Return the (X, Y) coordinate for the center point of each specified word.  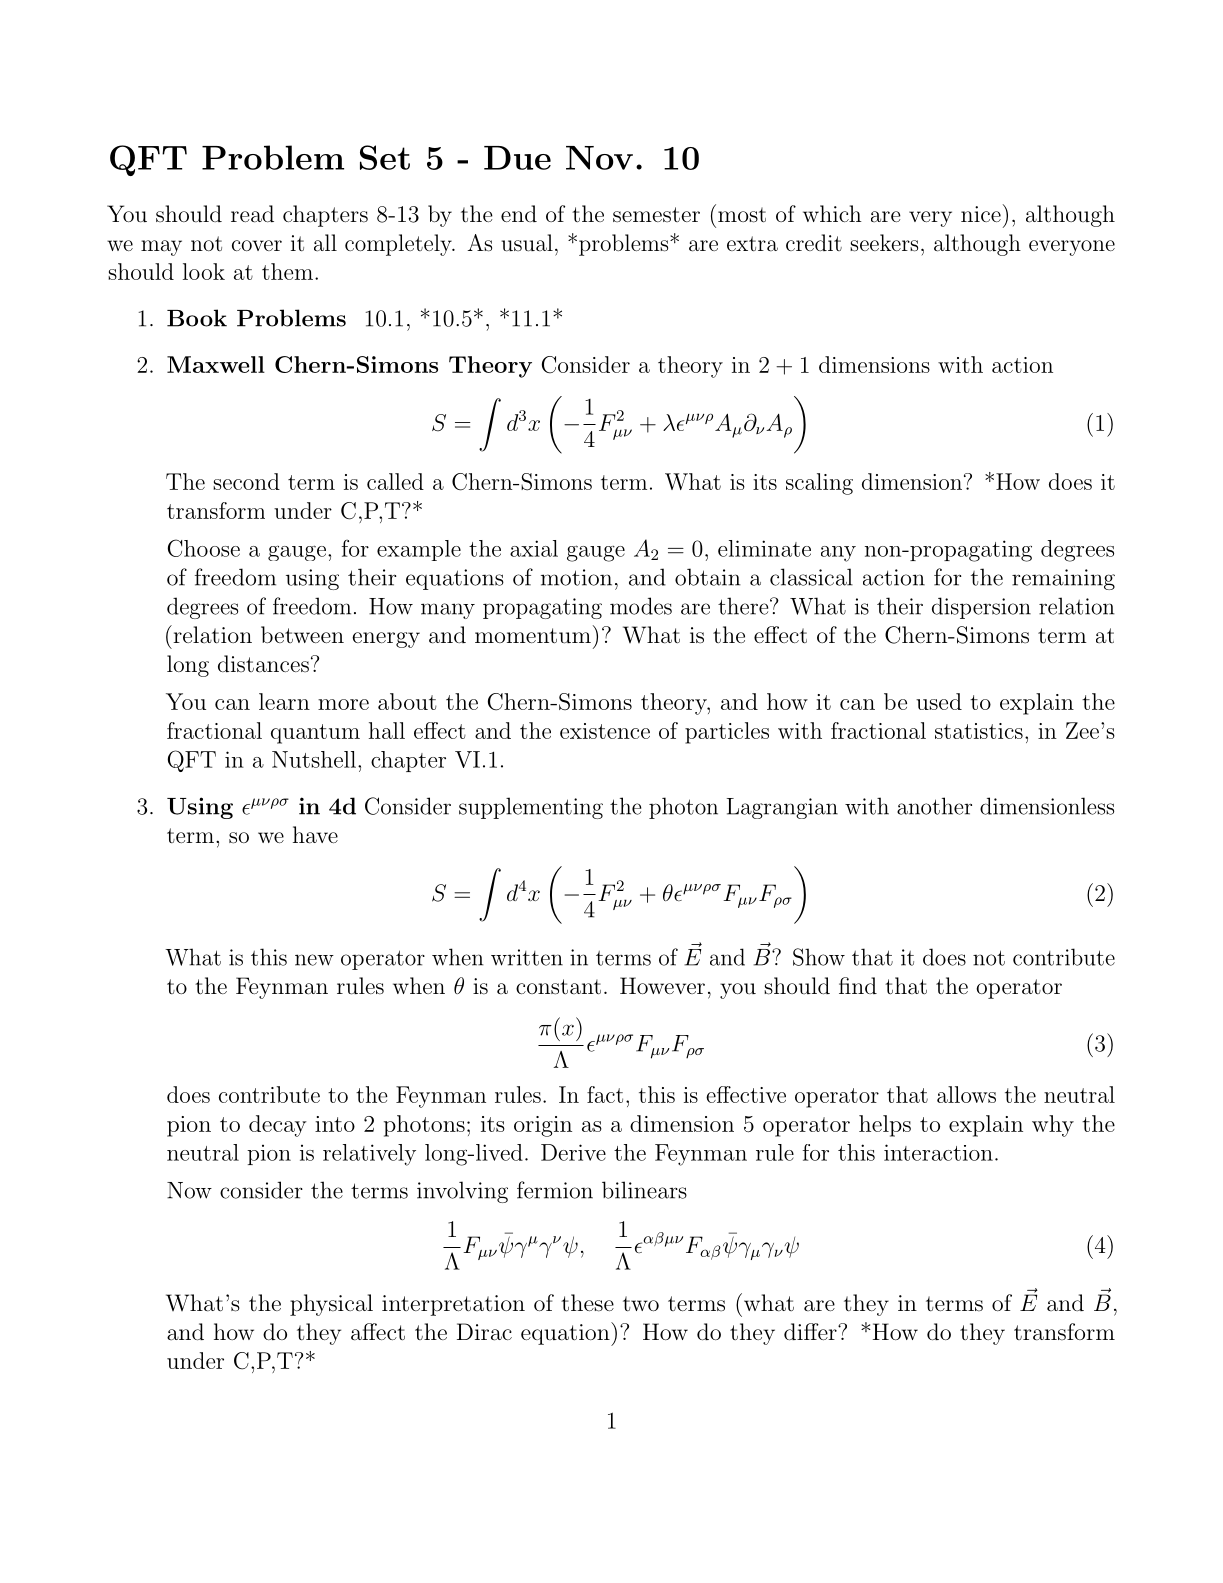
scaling (819, 484)
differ (811, 1331)
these (587, 1303)
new (314, 960)
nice (981, 214)
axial (534, 548)
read (252, 214)
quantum (315, 734)
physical (331, 1305)
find (858, 985)
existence (605, 731)
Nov (599, 158)
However (662, 985)
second (246, 481)
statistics (979, 731)
